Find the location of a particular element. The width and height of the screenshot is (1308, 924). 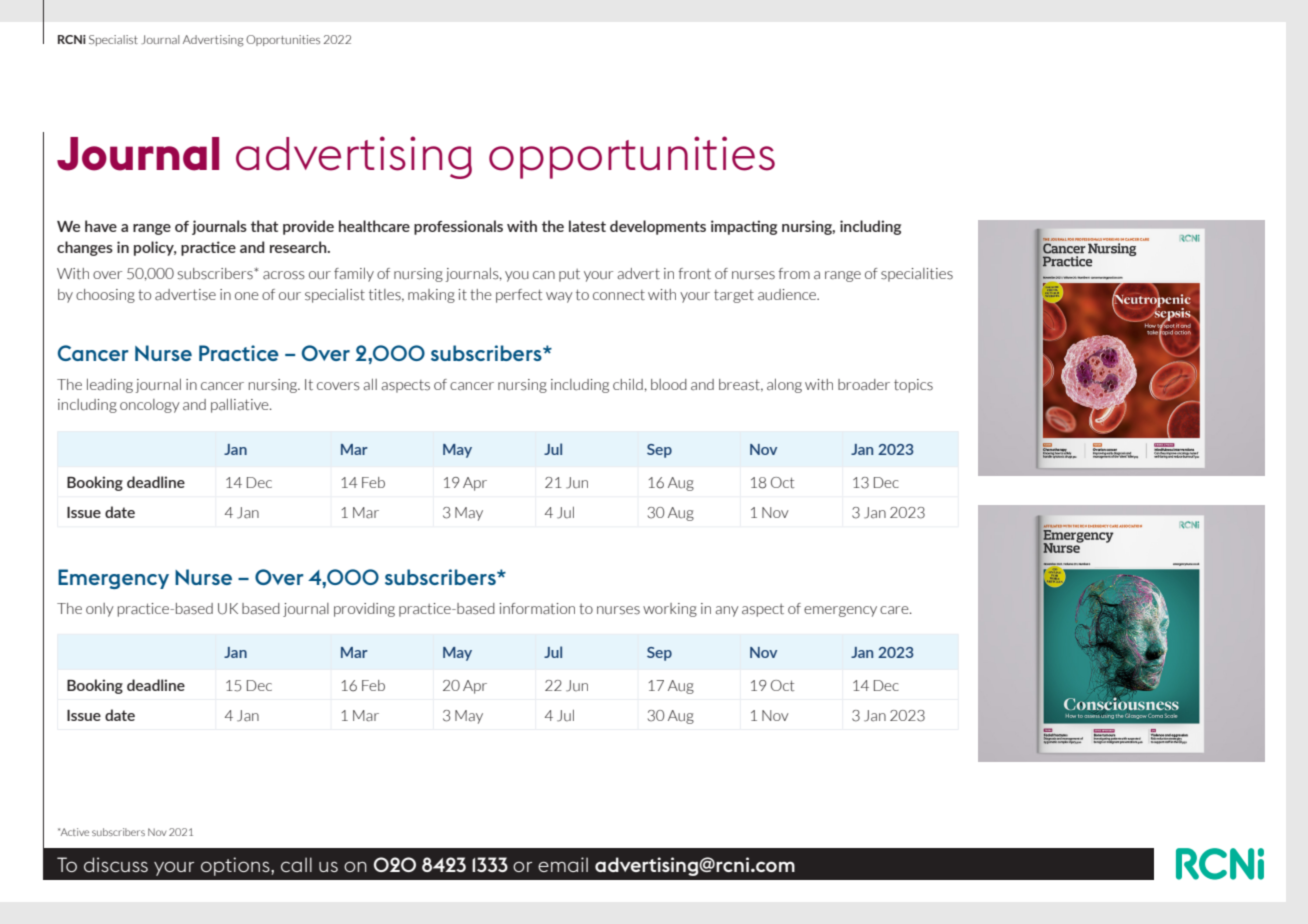

professionals is located at coordinates (458, 227).
